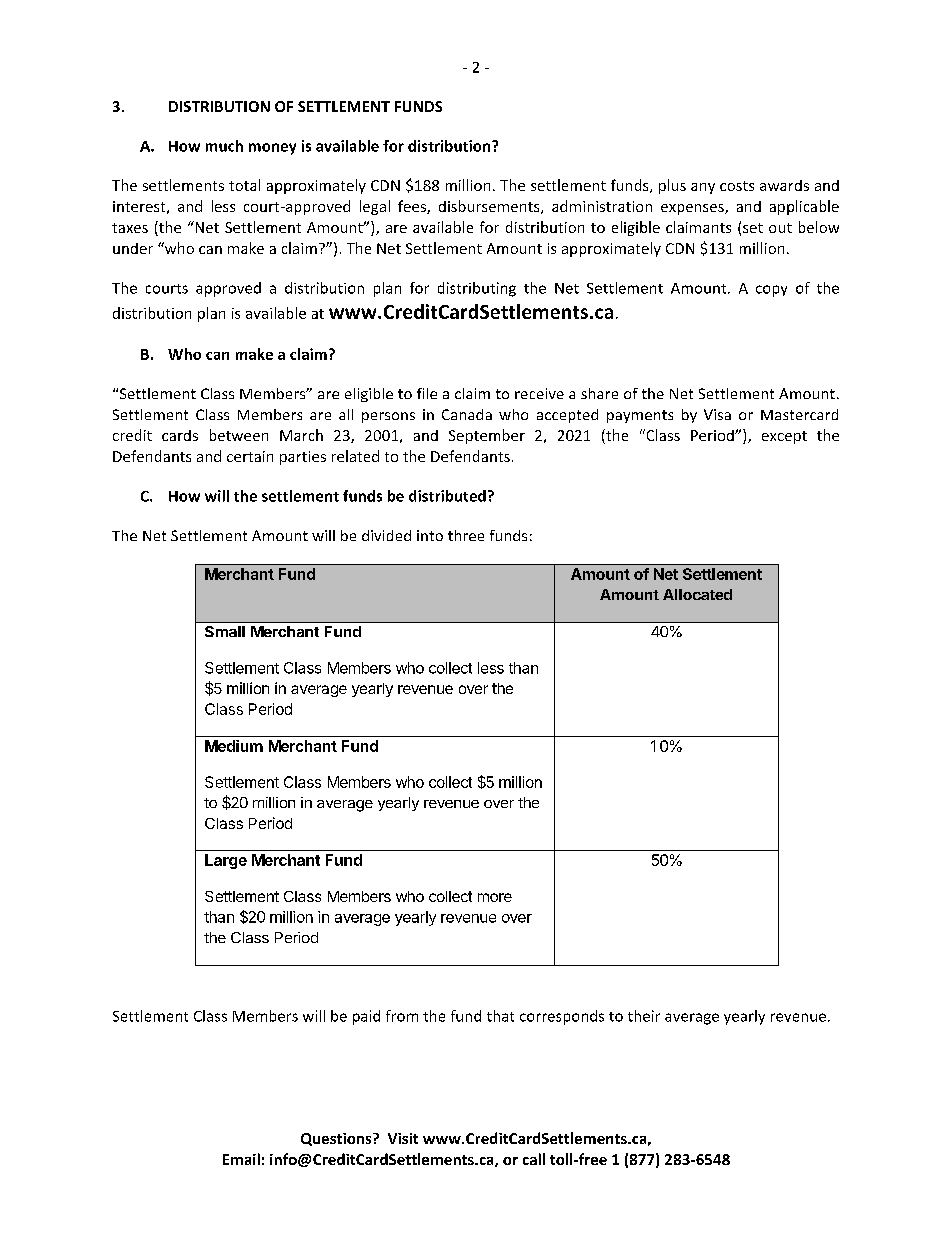 The image size is (952, 1233). Describe the element at coordinates (466, 535) in the image. I see `three` at that location.
